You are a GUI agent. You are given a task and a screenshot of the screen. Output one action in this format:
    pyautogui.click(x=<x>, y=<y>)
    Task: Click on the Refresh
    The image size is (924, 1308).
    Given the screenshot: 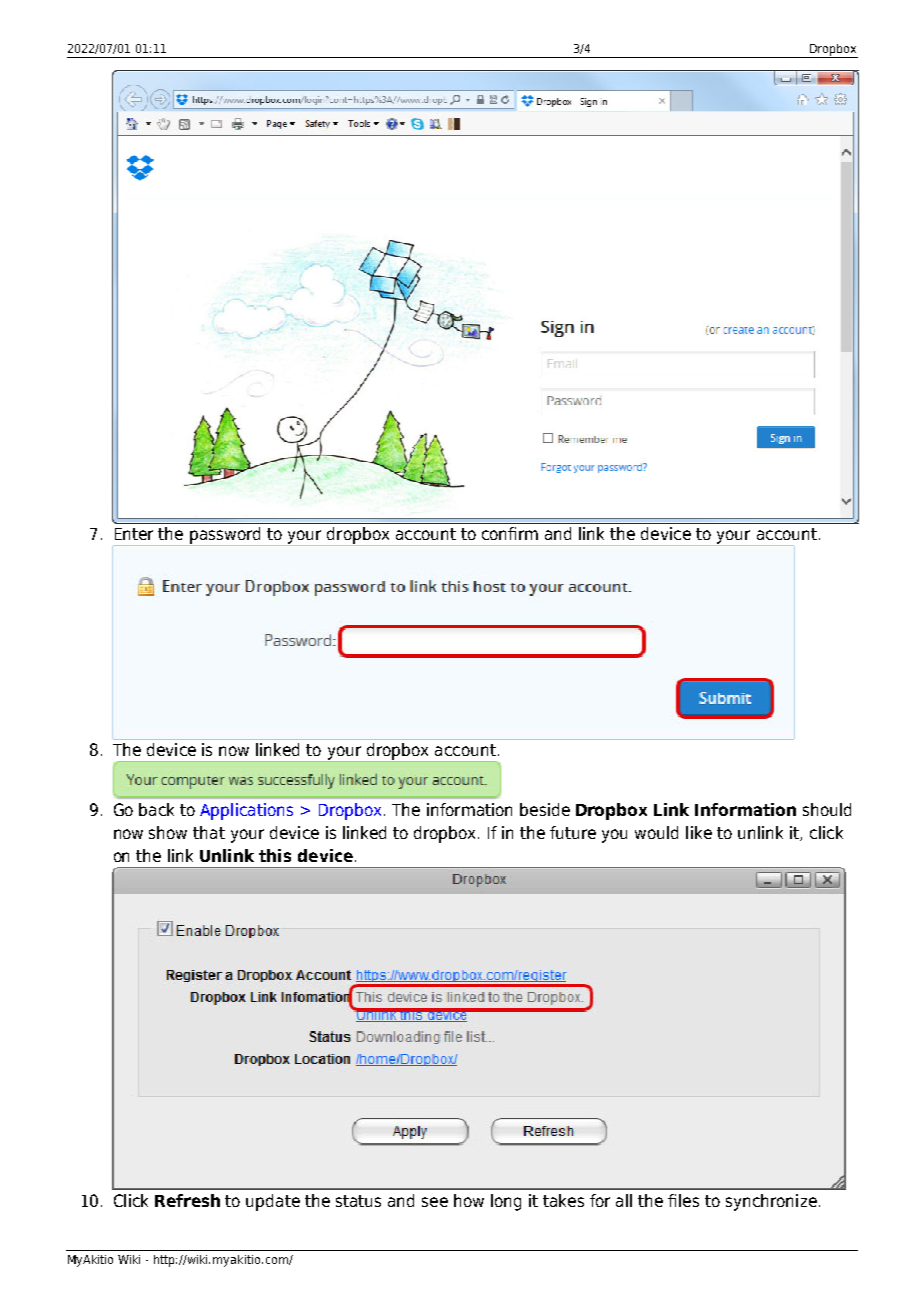 What is the action you would take?
    pyautogui.click(x=187, y=1200)
